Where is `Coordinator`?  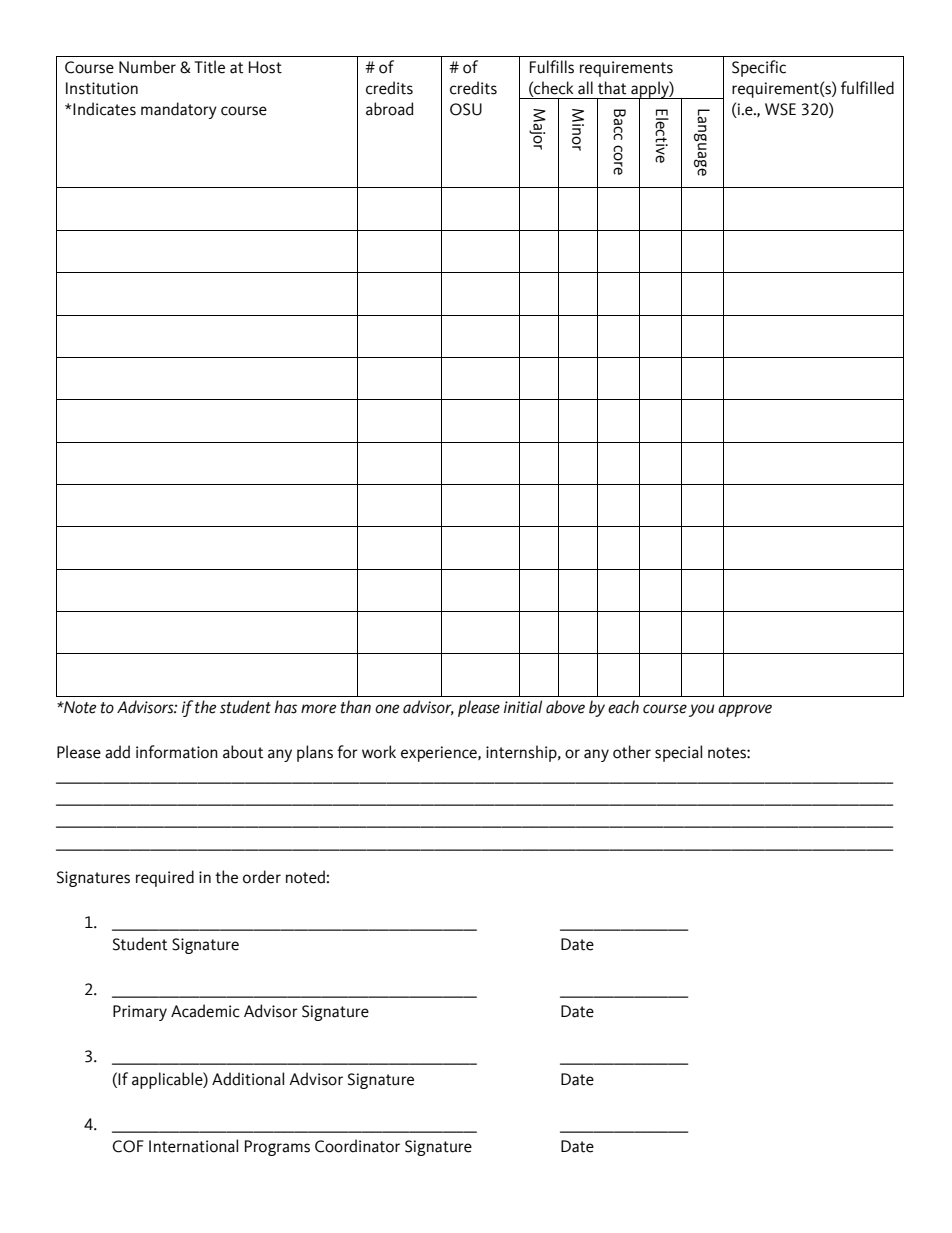
Coordinator is located at coordinates (357, 1146).
